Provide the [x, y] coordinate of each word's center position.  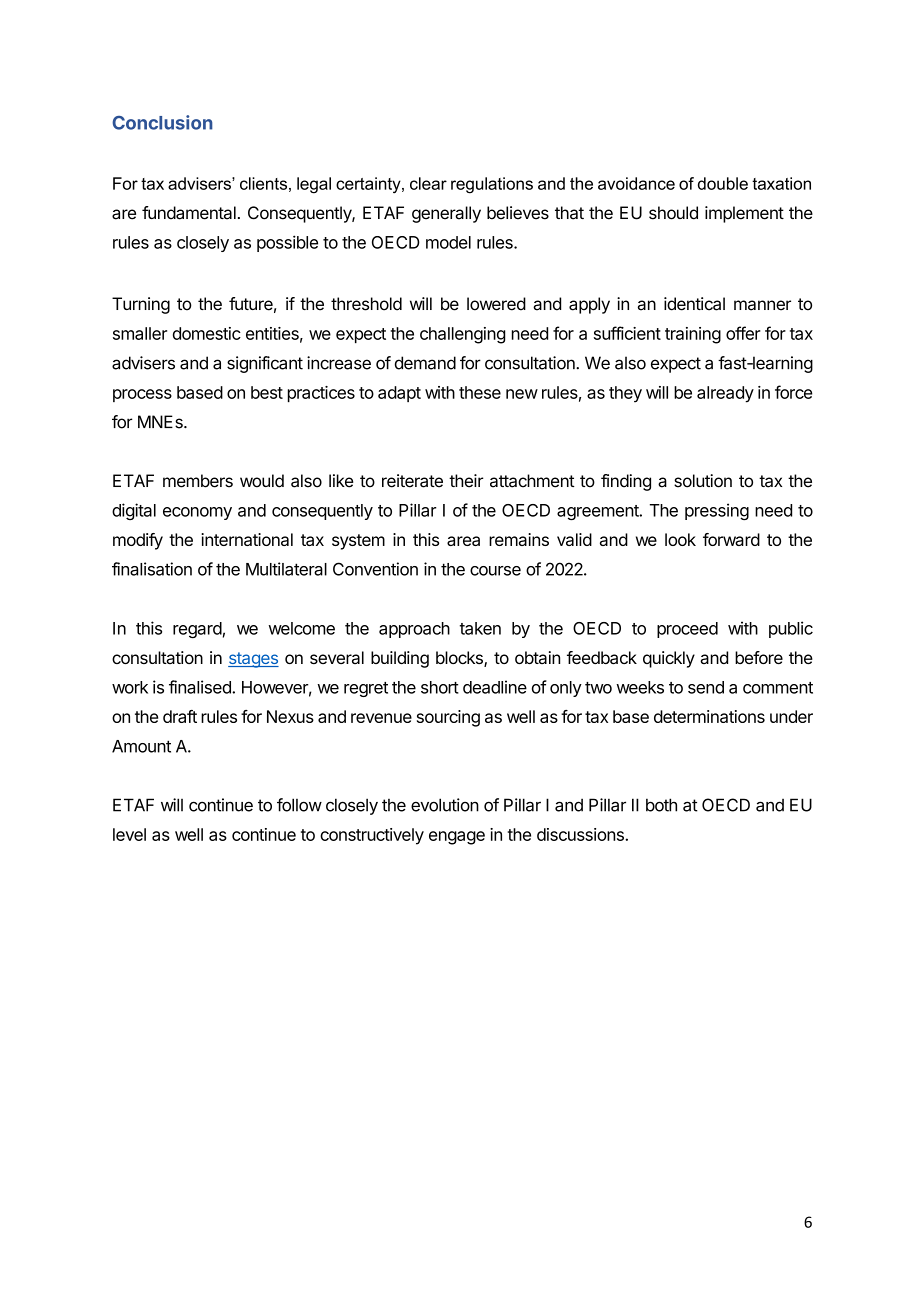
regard [197, 630]
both [661, 805]
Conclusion [162, 122]
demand [425, 363]
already [725, 394]
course [495, 571]
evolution [445, 805]
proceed [687, 630]
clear [428, 183]
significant [265, 364]
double [723, 183]
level [129, 834]
